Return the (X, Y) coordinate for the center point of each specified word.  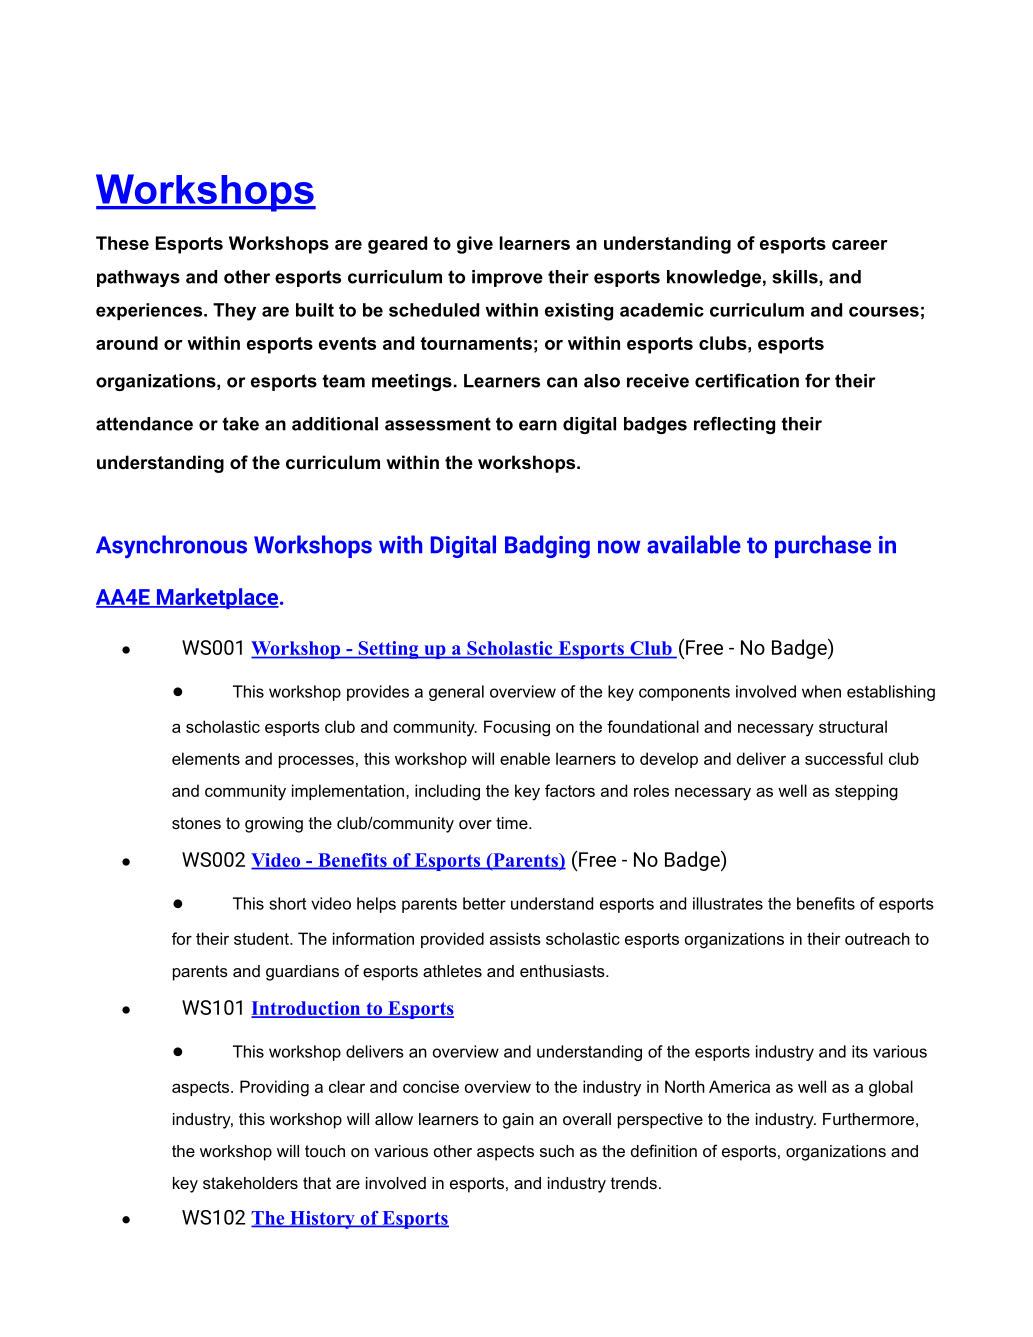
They (234, 312)
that (317, 1183)
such (557, 1151)
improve (507, 278)
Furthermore (868, 1119)
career (860, 245)
